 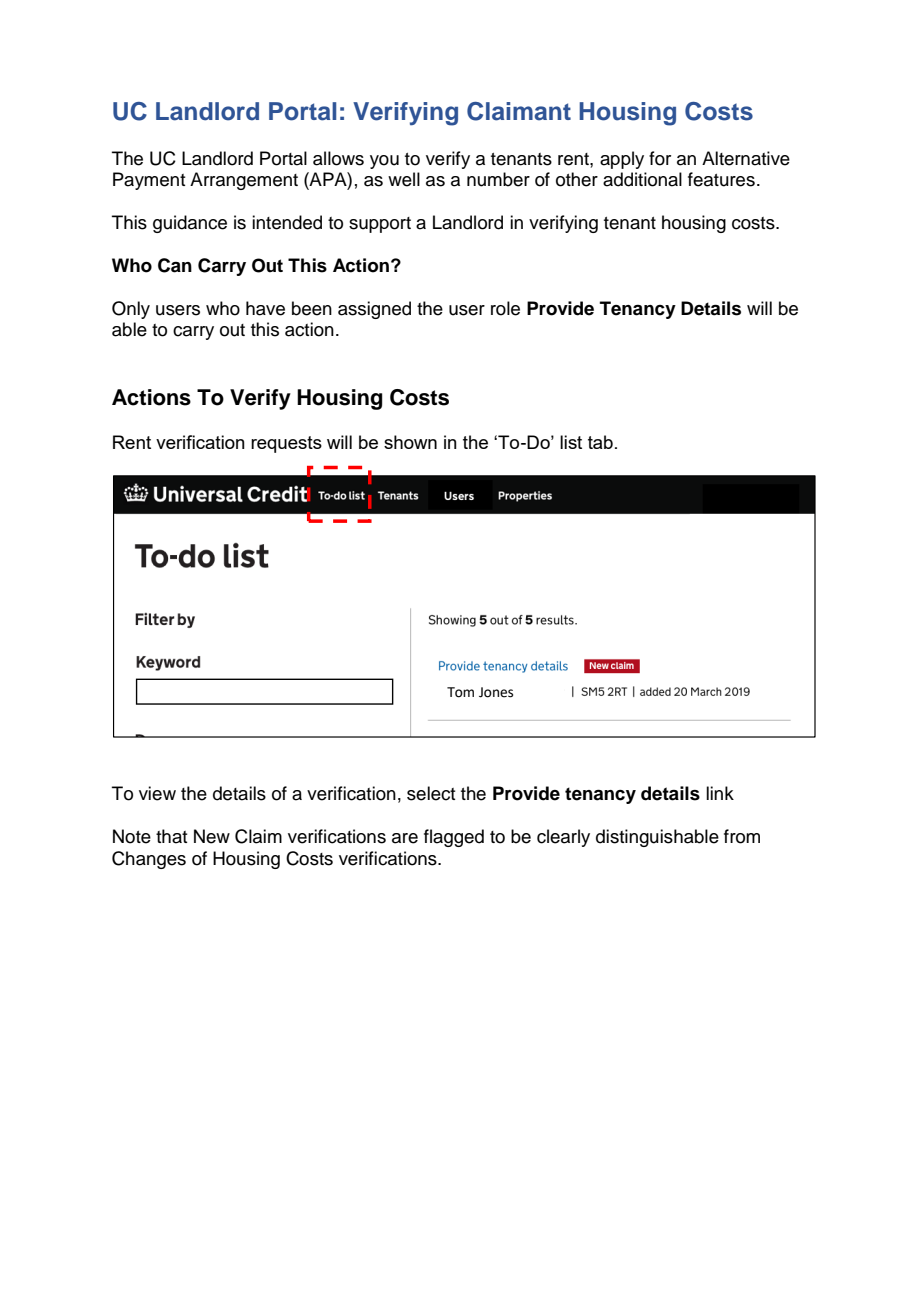 I want to click on well, so click(x=404, y=179).
